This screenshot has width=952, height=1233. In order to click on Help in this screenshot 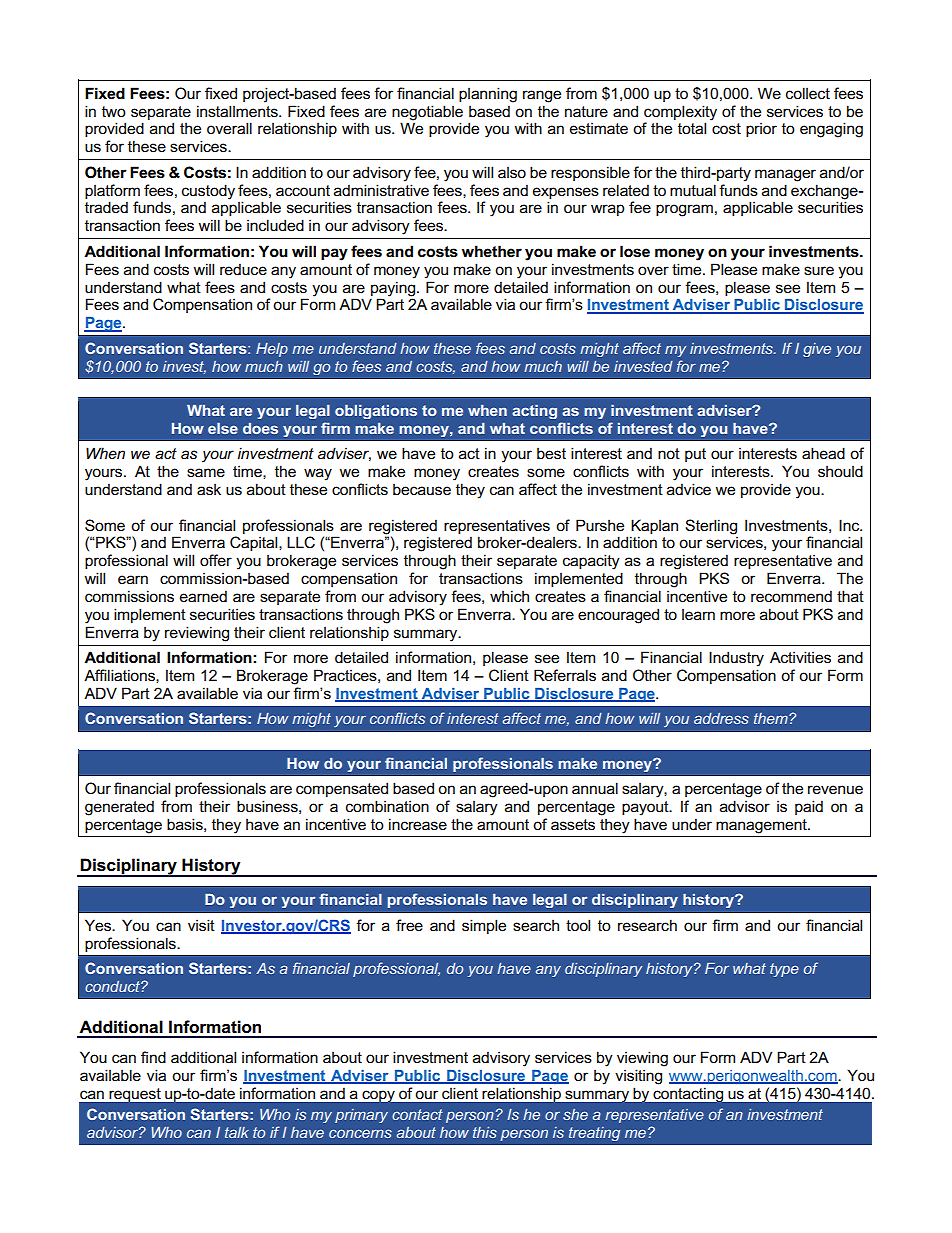, I will do `click(272, 350)`.
